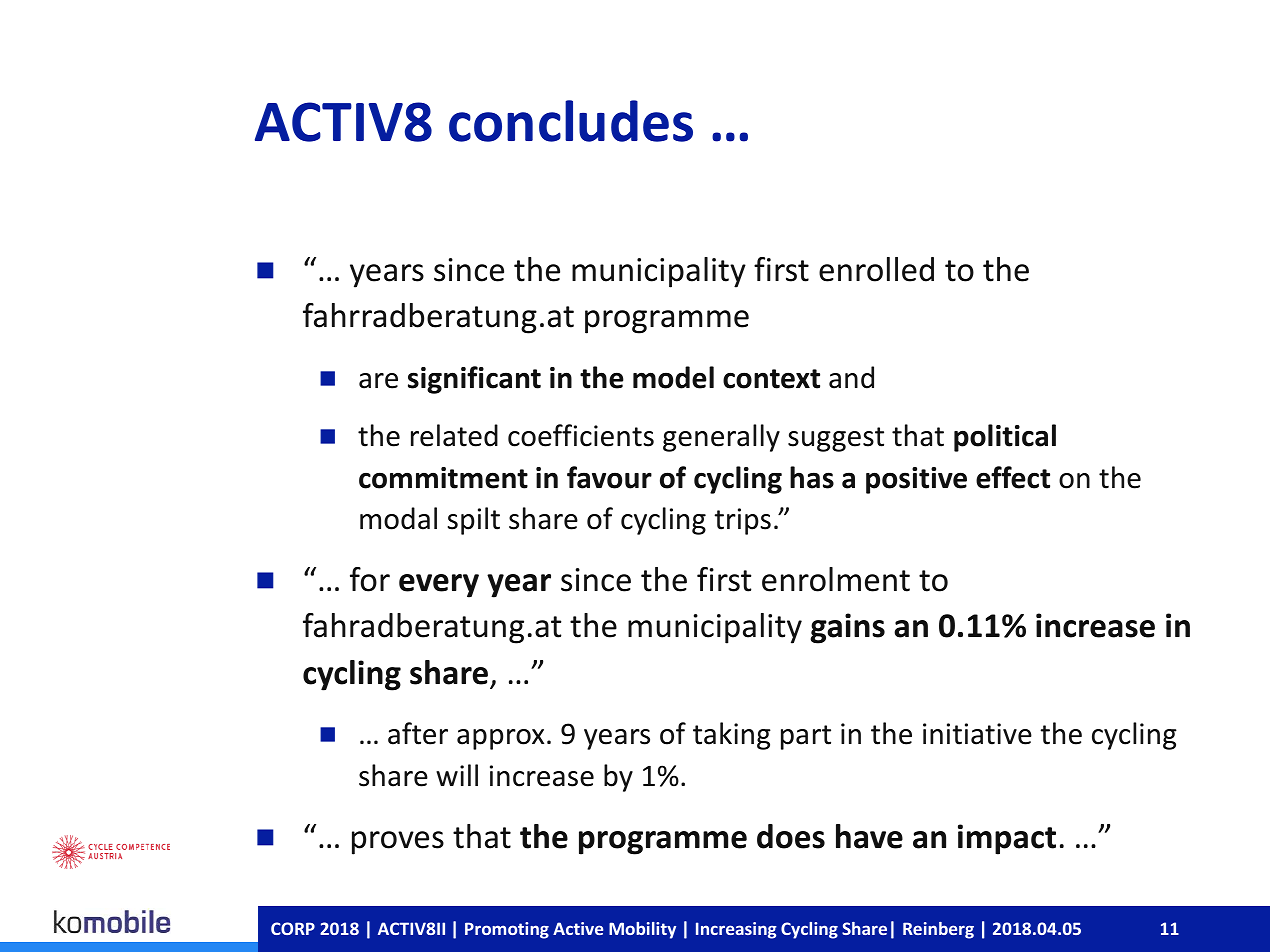 The image size is (1270, 952). What do you see at coordinates (876, 269) in the image?
I see `enrolled` at bounding box center [876, 269].
